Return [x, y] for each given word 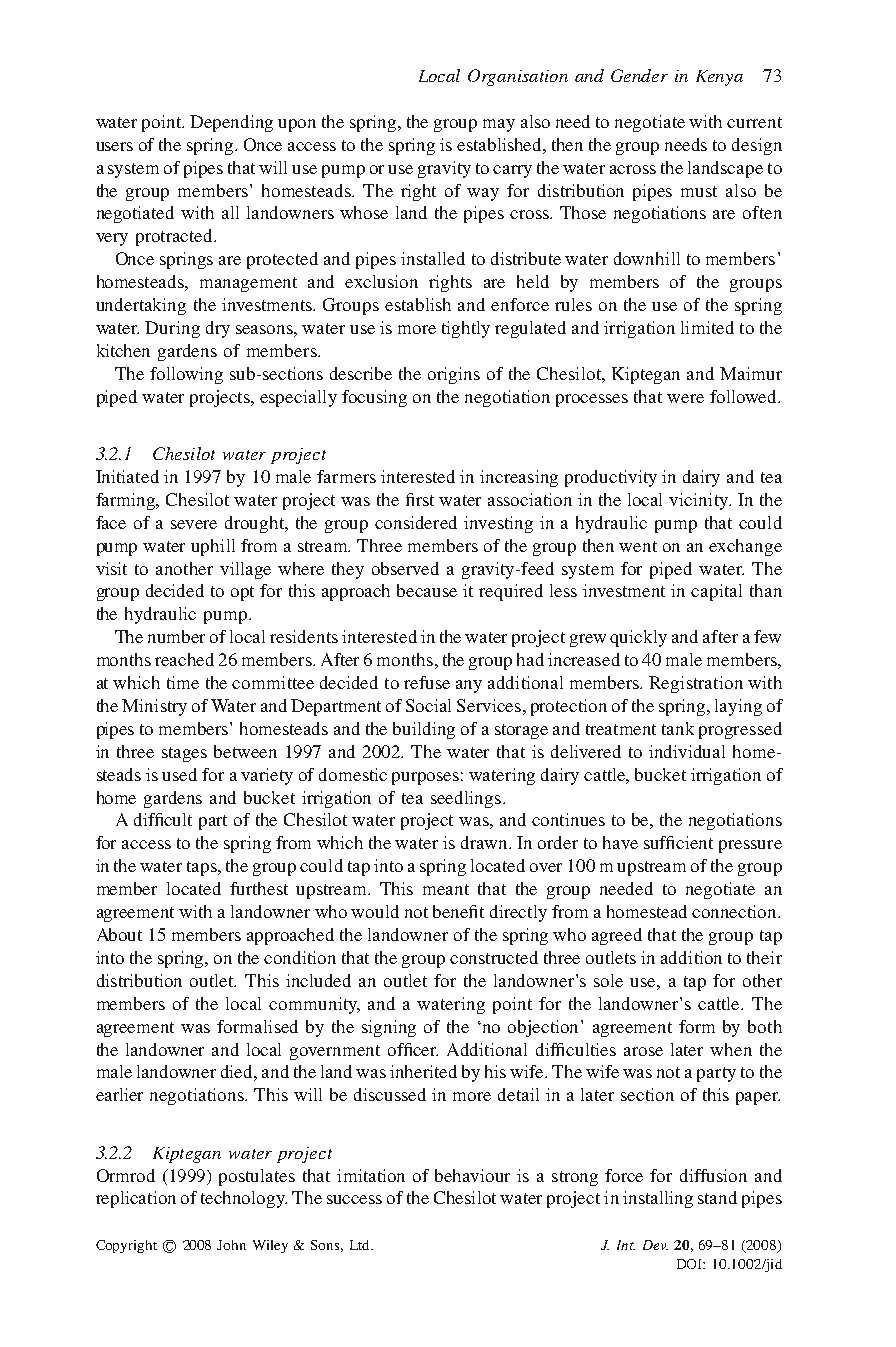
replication [136, 1199]
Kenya [719, 78]
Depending [231, 123]
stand [717, 1197]
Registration [696, 684]
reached [184, 659]
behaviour [472, 1175]
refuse [427, 682]
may [499, 125]
